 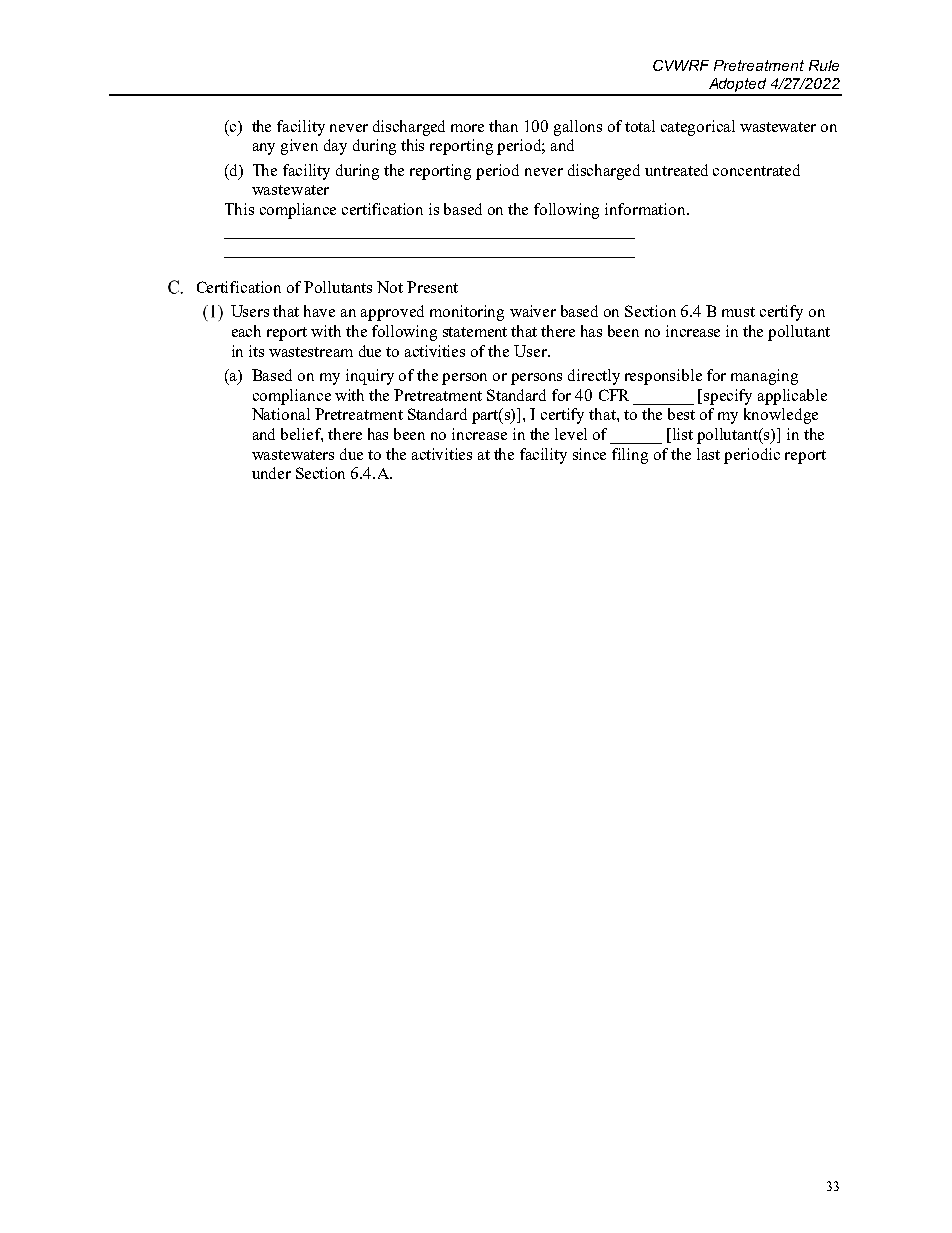 I want to click on last, so click(x=708, y=454).
